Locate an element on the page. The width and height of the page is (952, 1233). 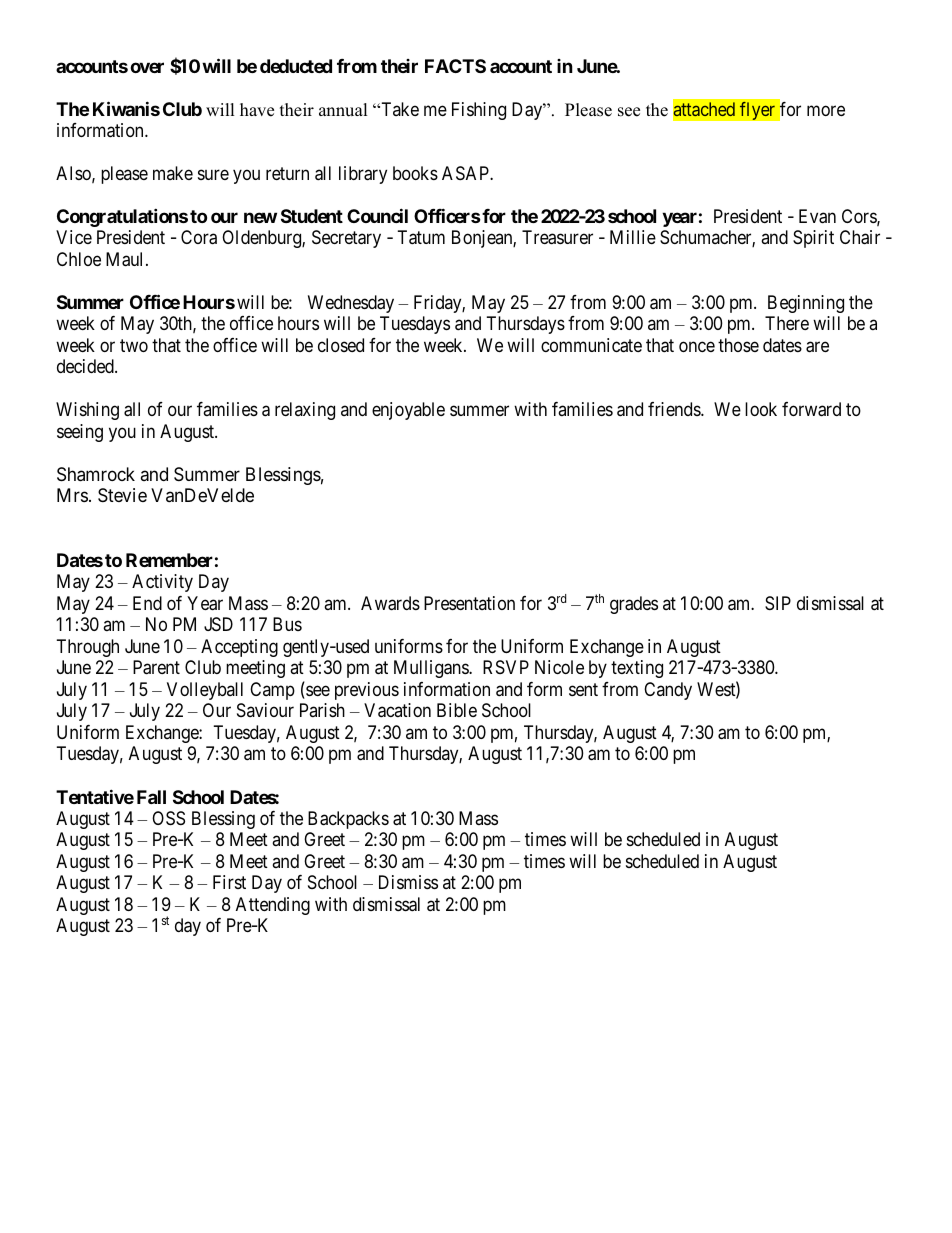
Fishing is located at coordinates (479, 111).
